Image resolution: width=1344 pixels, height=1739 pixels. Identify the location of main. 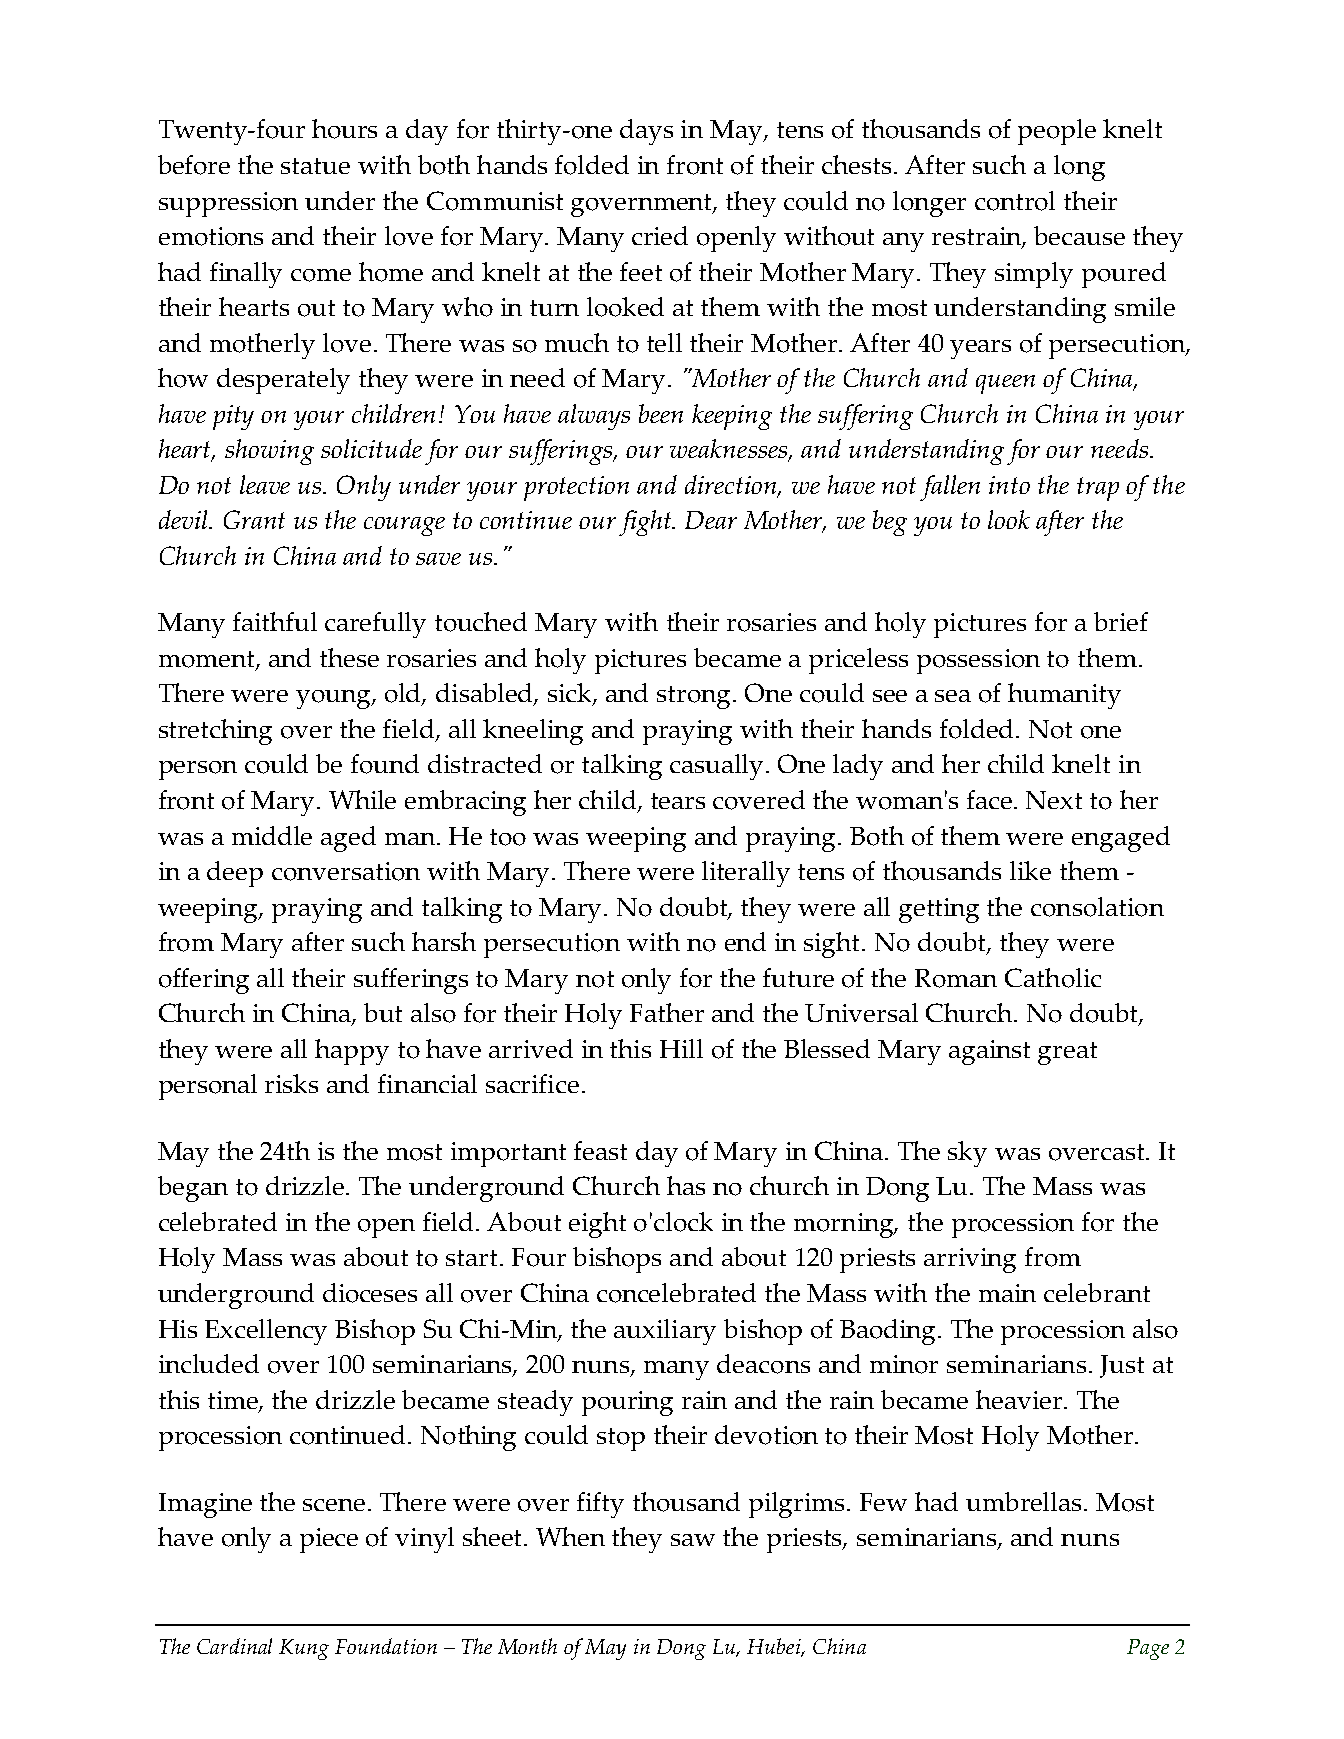
(1007, 1293).
